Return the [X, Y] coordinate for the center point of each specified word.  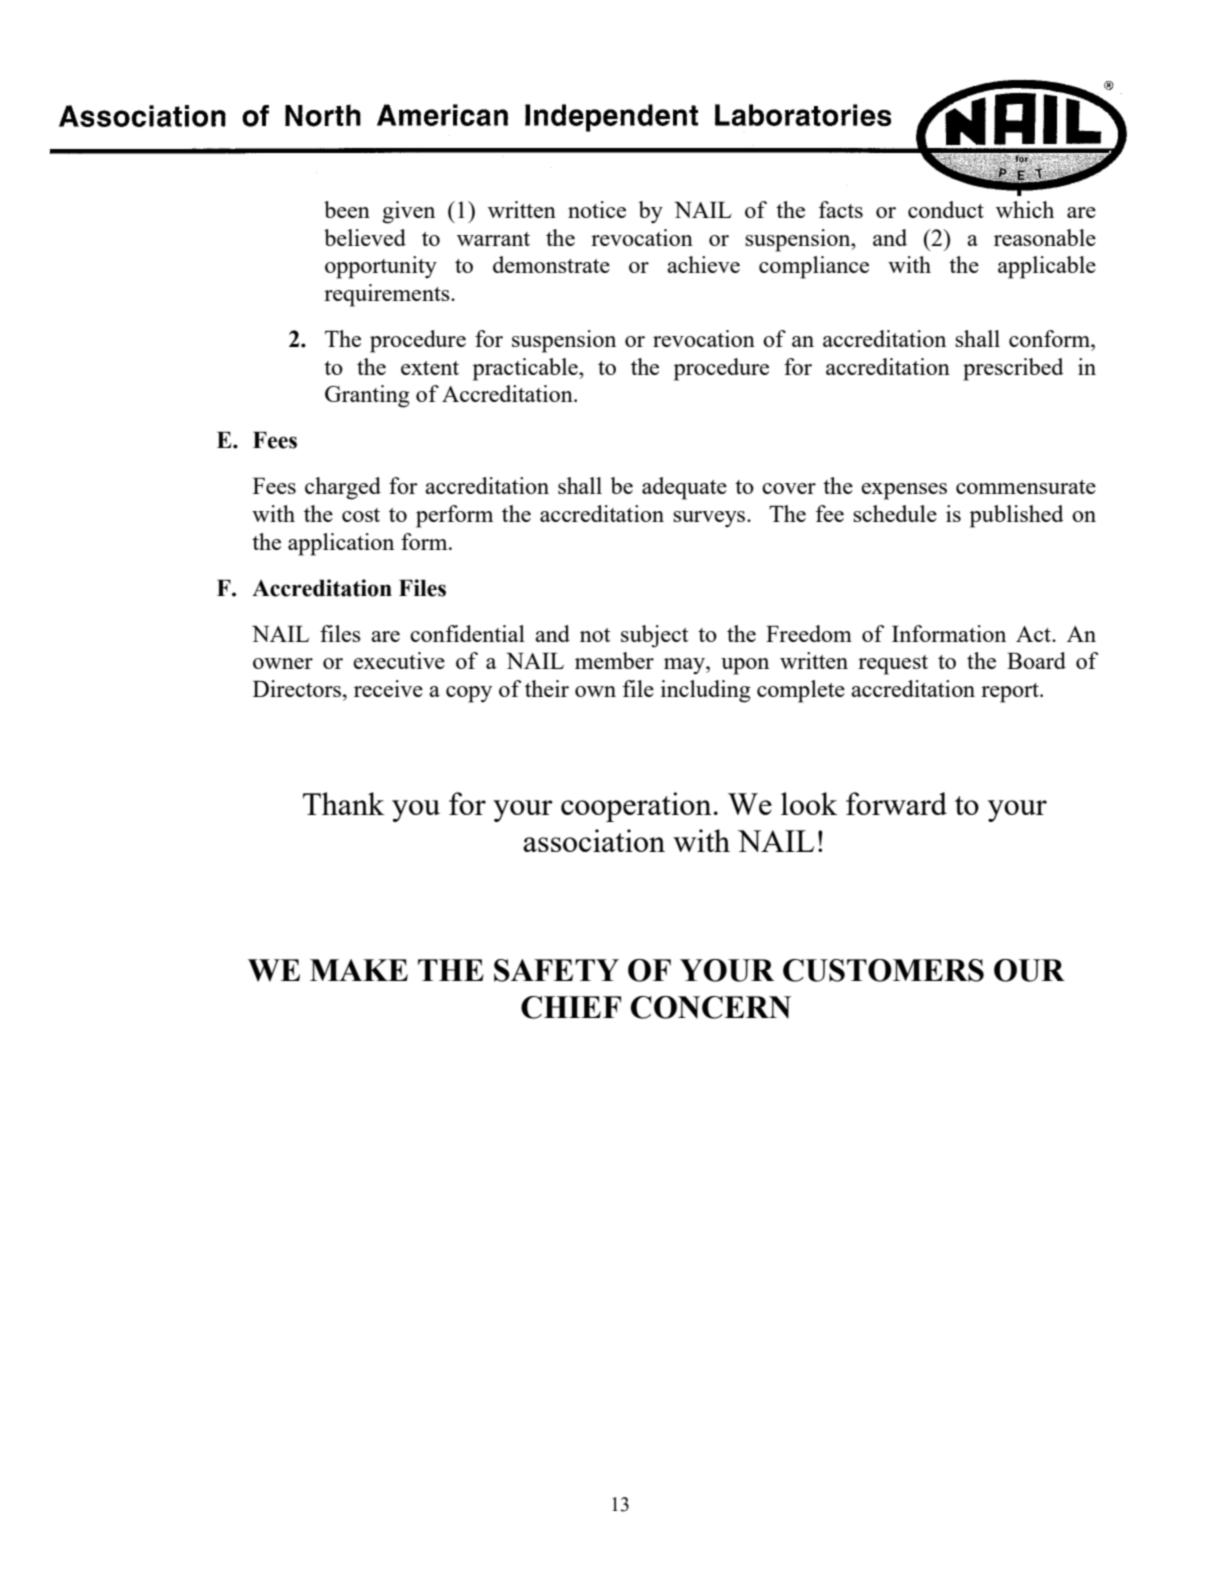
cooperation [636, 807]
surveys [710, 519]
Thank [344, 803]
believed [365, 237]
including [706, 691]
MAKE [359, 970]
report [1011, 693]
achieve [703, 264]
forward [896, 803]
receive [388, 688]
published [1017, 516]
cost [361, 515]
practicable [526, 369]
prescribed [1013, 369]
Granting [367, 396]
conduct [946, 209]
